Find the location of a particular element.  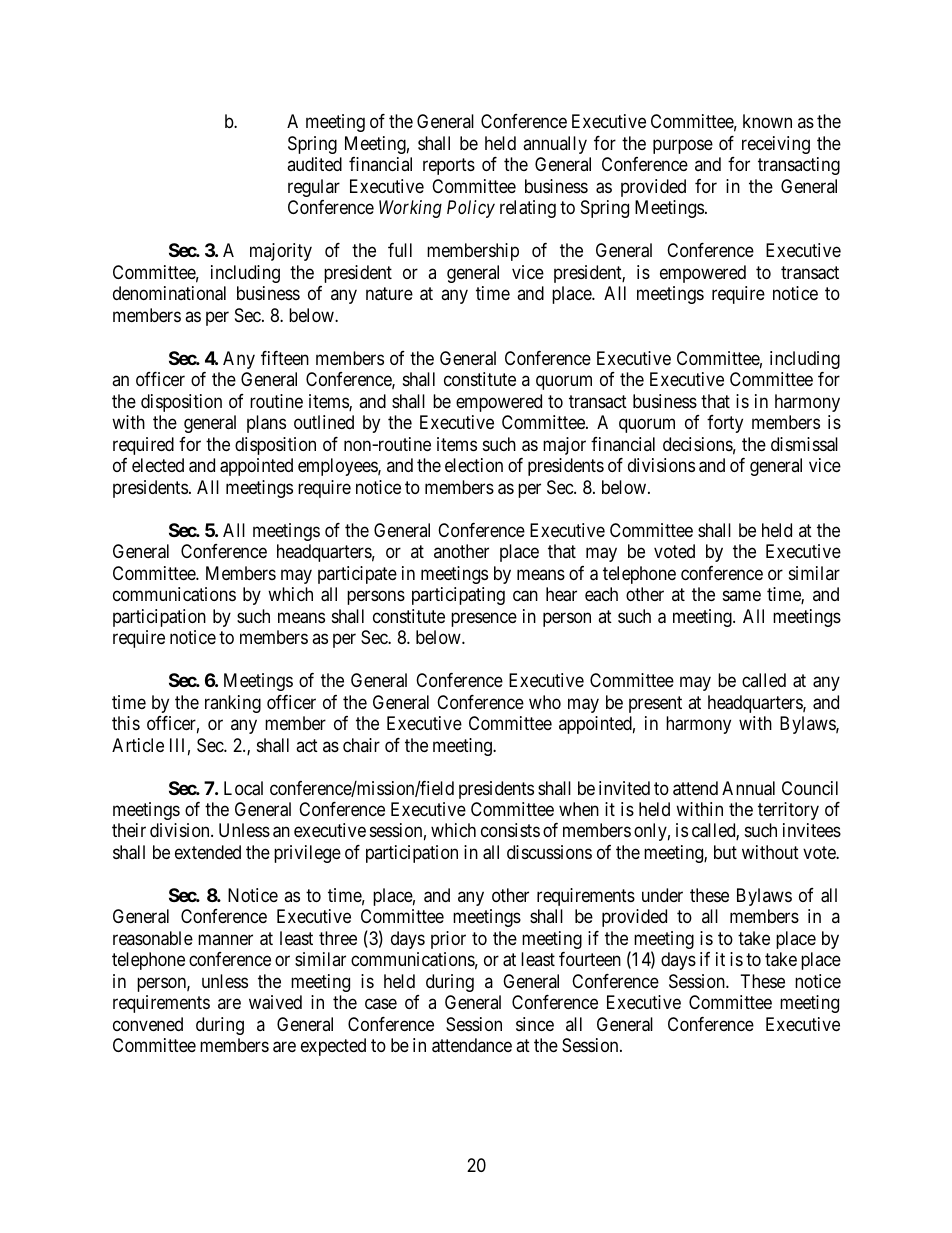

participating is located at coordinates (458, 596).
